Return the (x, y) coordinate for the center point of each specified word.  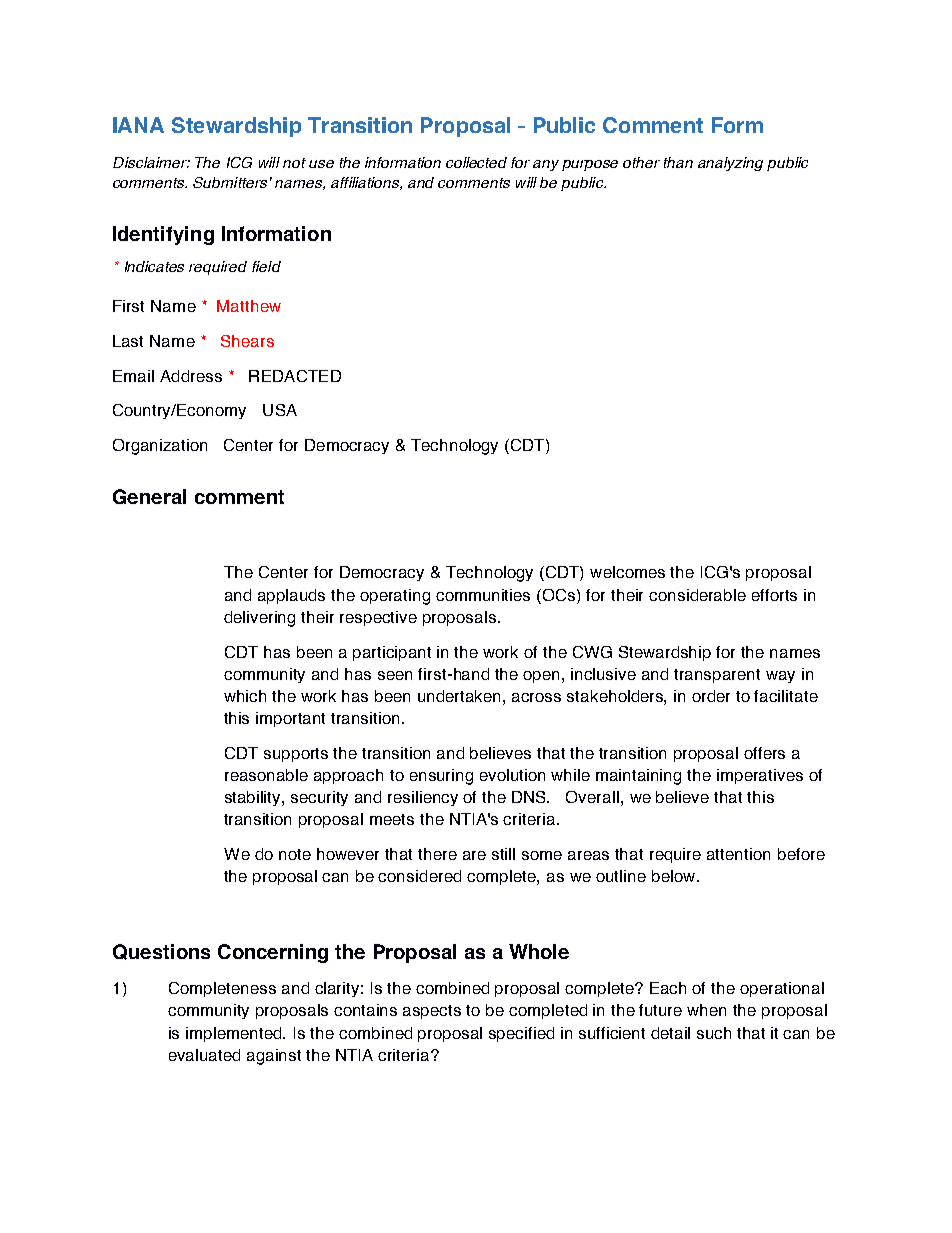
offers (764, 753)
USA (280, 410)
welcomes (627, 572)
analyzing (730, 164)
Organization (160, 447)
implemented (235, 1034)
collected (476, 162)
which (245, 696)
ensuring (441, 777)
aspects (432, 1012)
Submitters (230, 182)
